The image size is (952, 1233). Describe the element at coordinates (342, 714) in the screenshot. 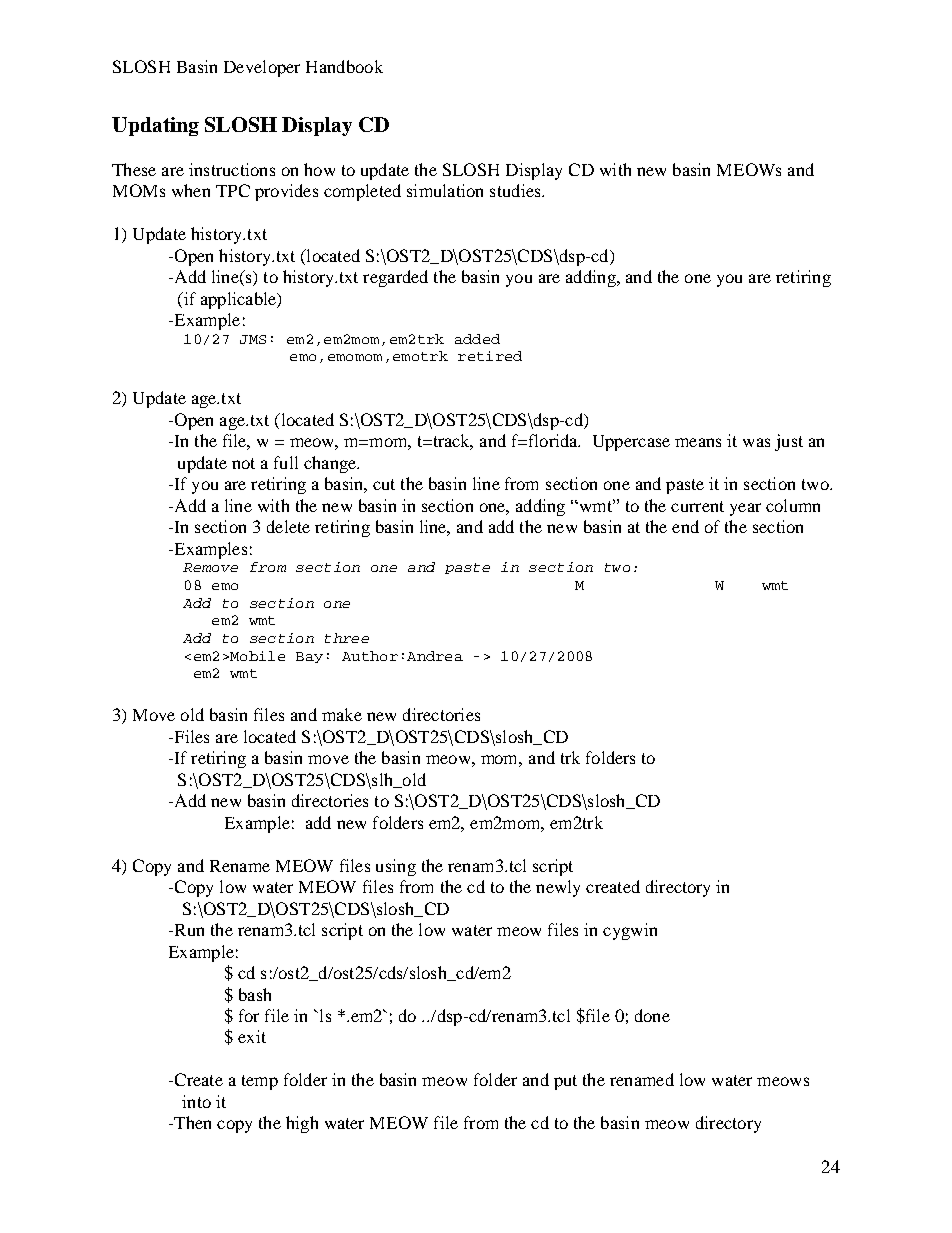

I see `make` at that location.
